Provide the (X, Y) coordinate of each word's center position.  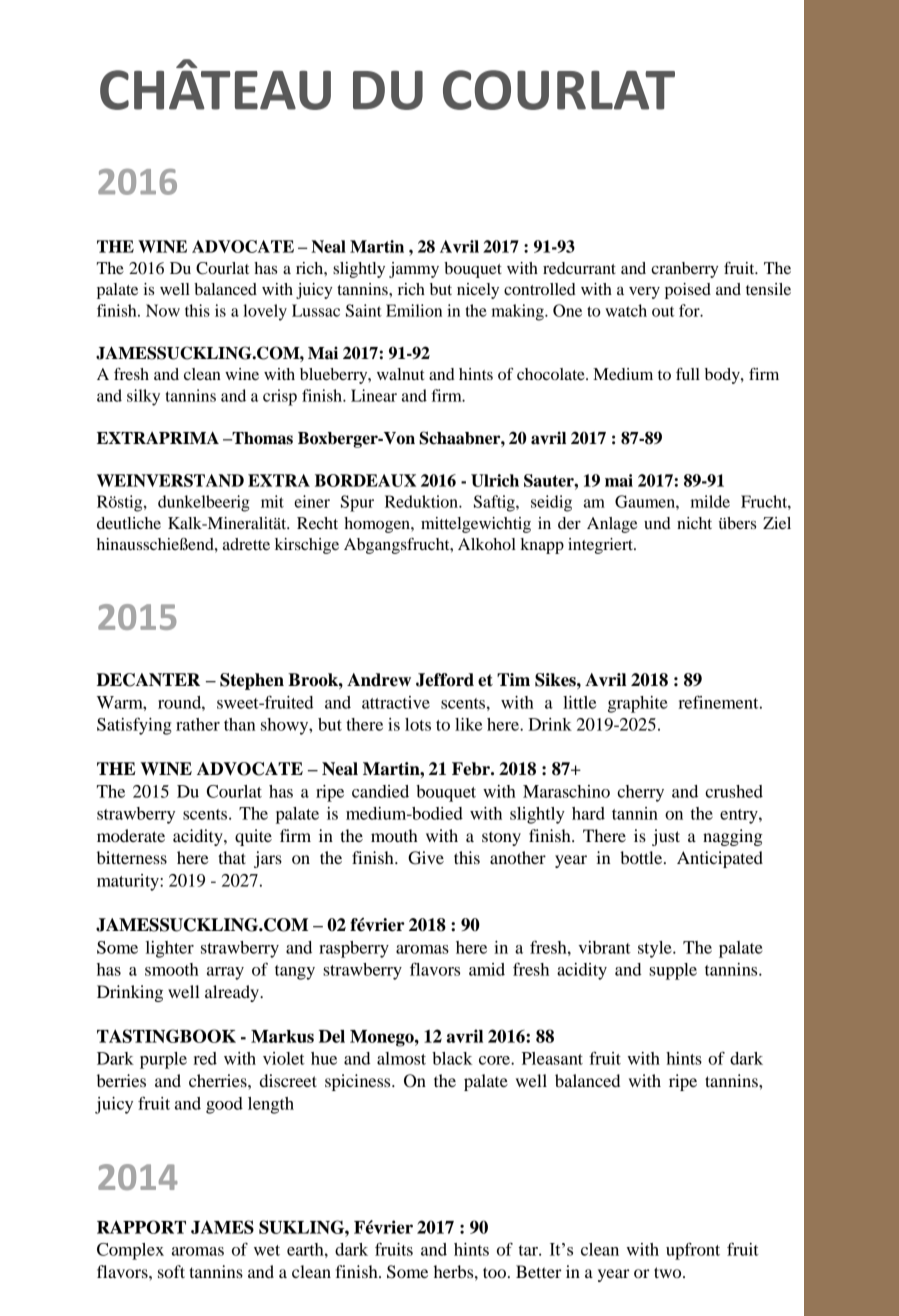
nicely (478, 291)
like (468, 724)
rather (198, 724)
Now (163, 310)
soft (171, 1271)
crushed (734, 791)
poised (688, 291)
